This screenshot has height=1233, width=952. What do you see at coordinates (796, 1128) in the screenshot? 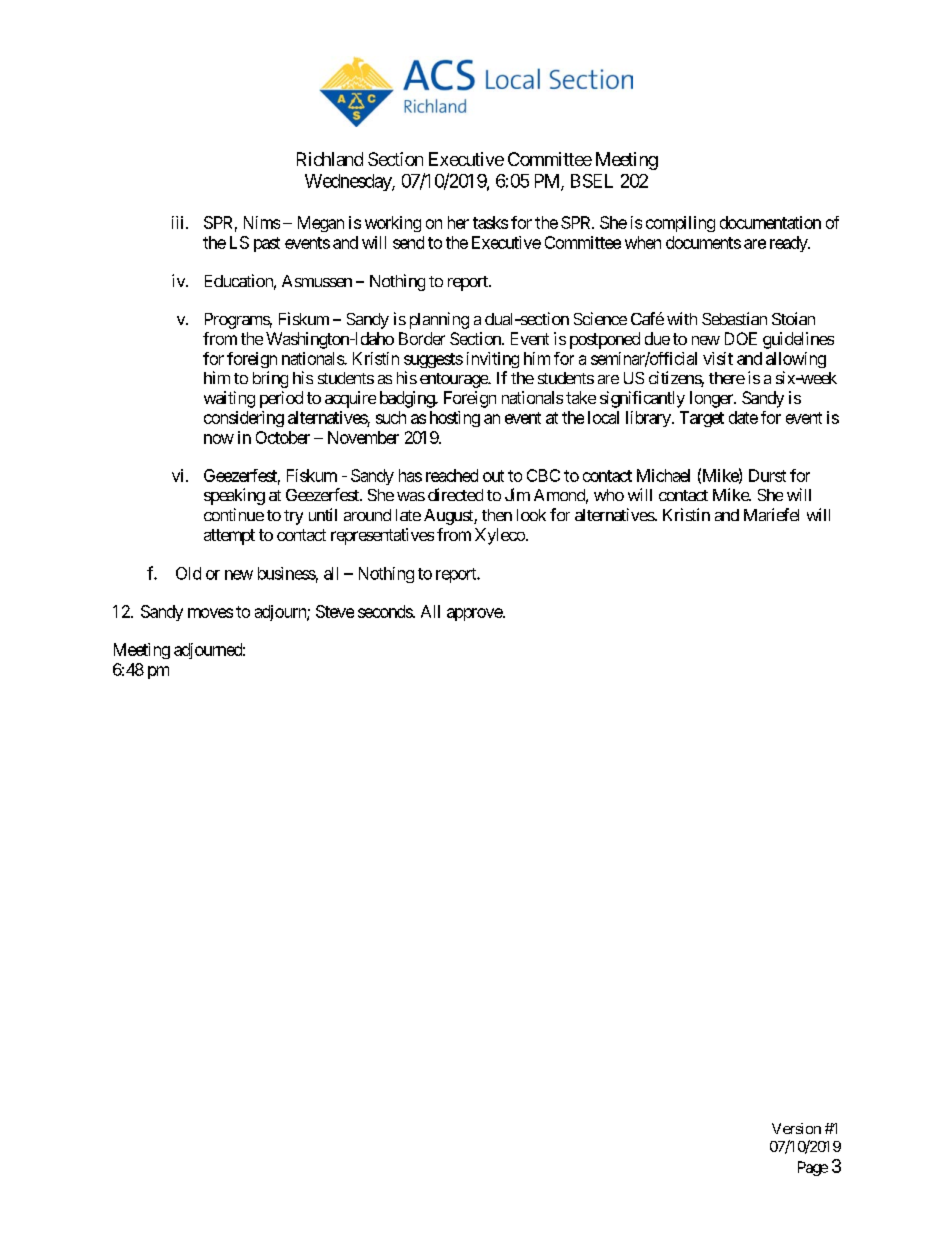
I see `Version` at bounding box center [796, 1128].
